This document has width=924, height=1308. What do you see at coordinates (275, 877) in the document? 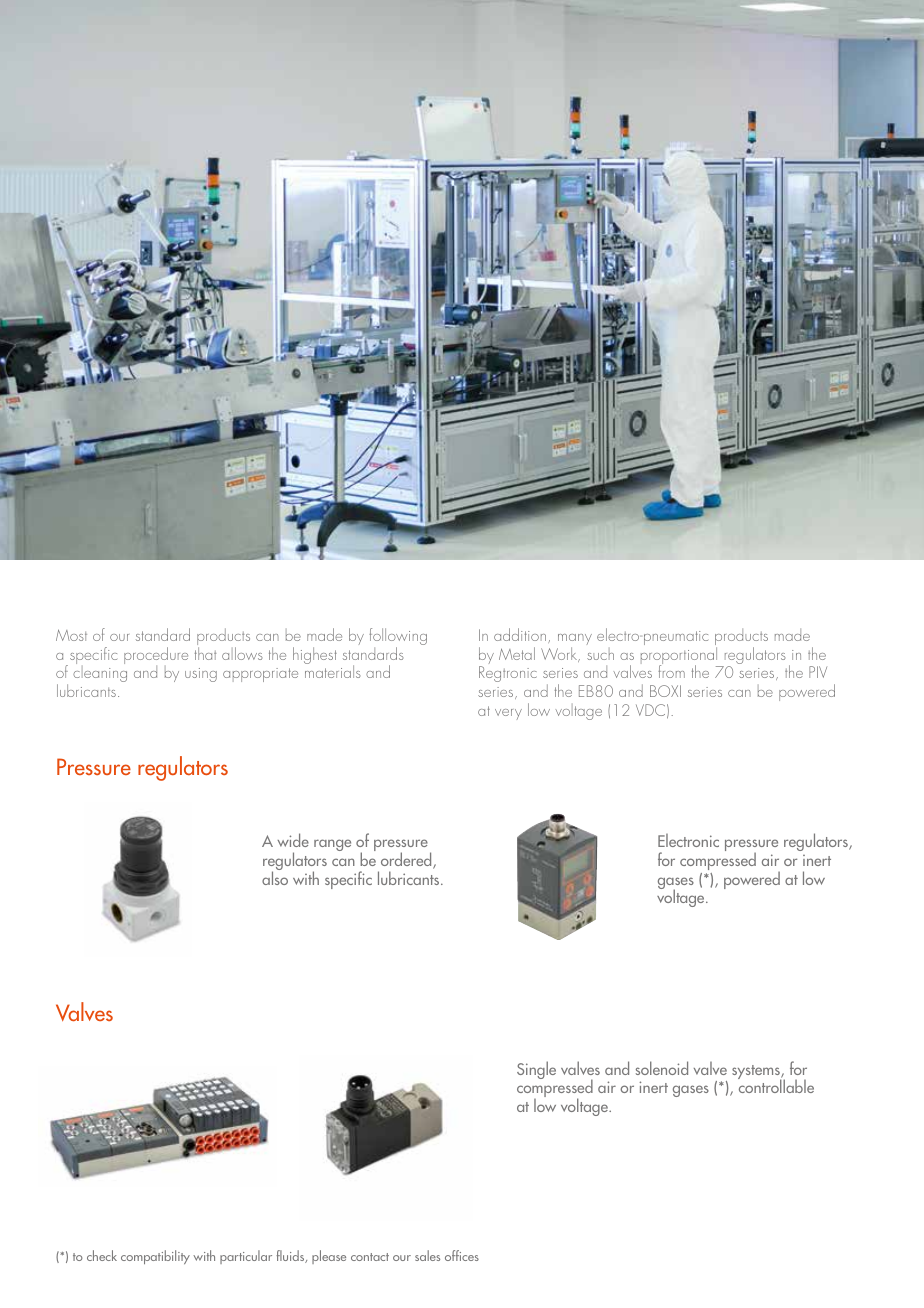
I see `also` at bounding box center [275, 877].
